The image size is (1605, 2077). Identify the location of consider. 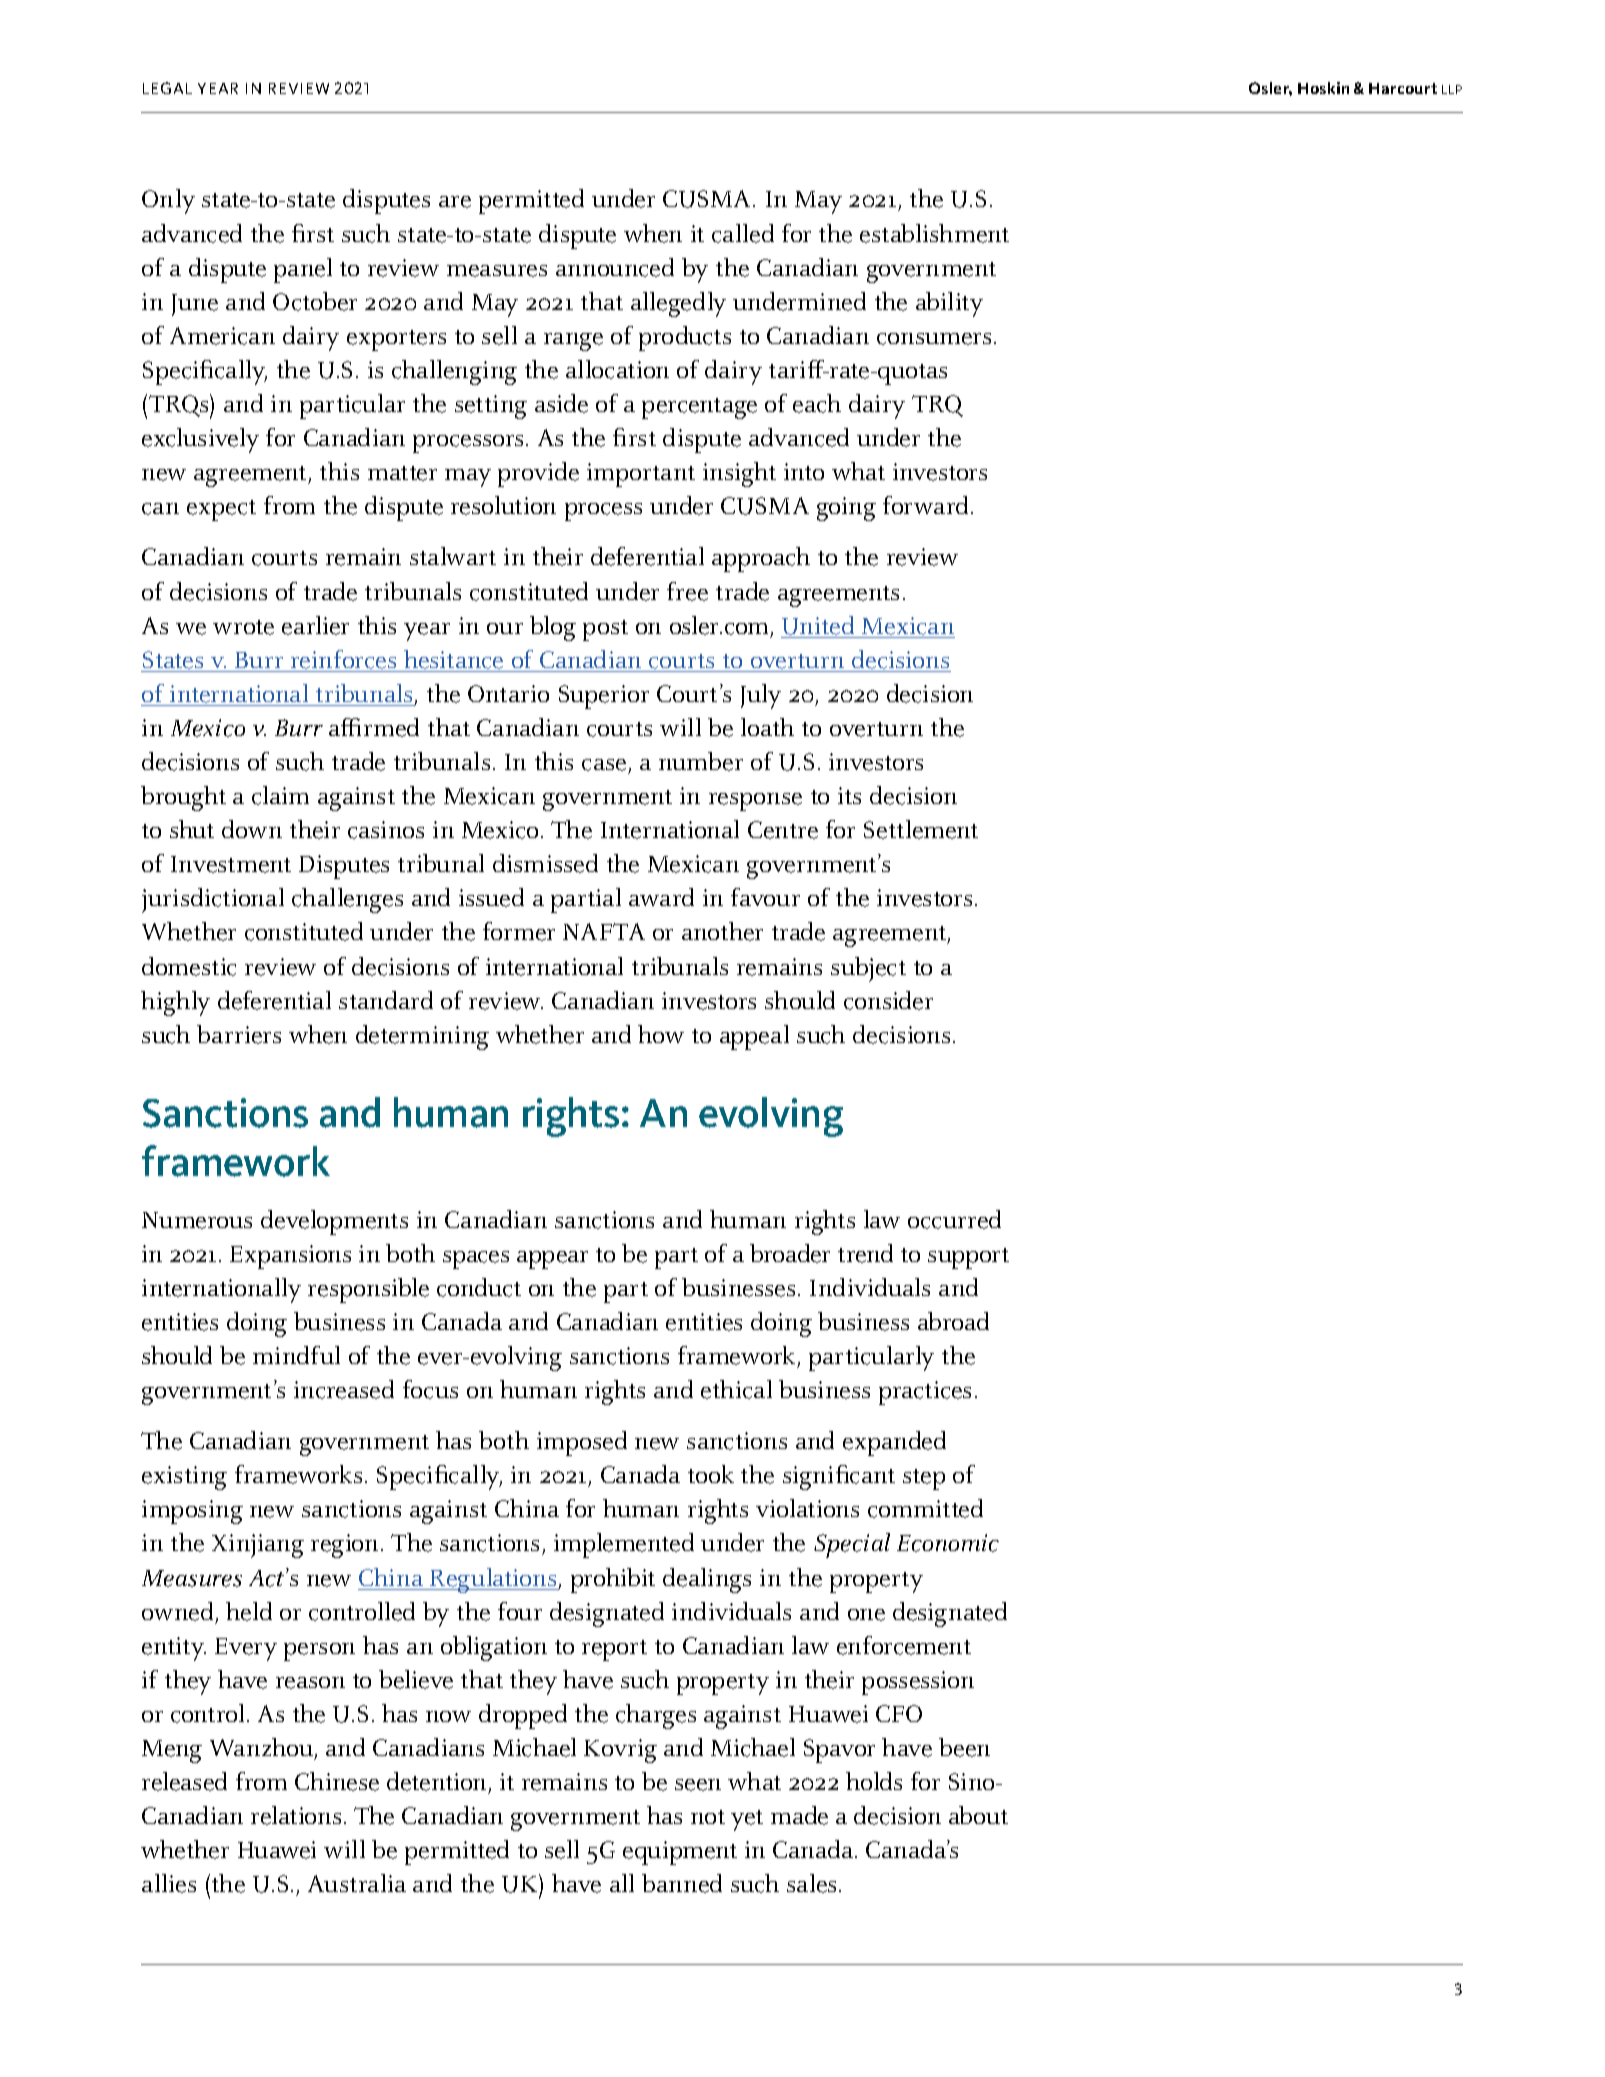
(888, 1000).
